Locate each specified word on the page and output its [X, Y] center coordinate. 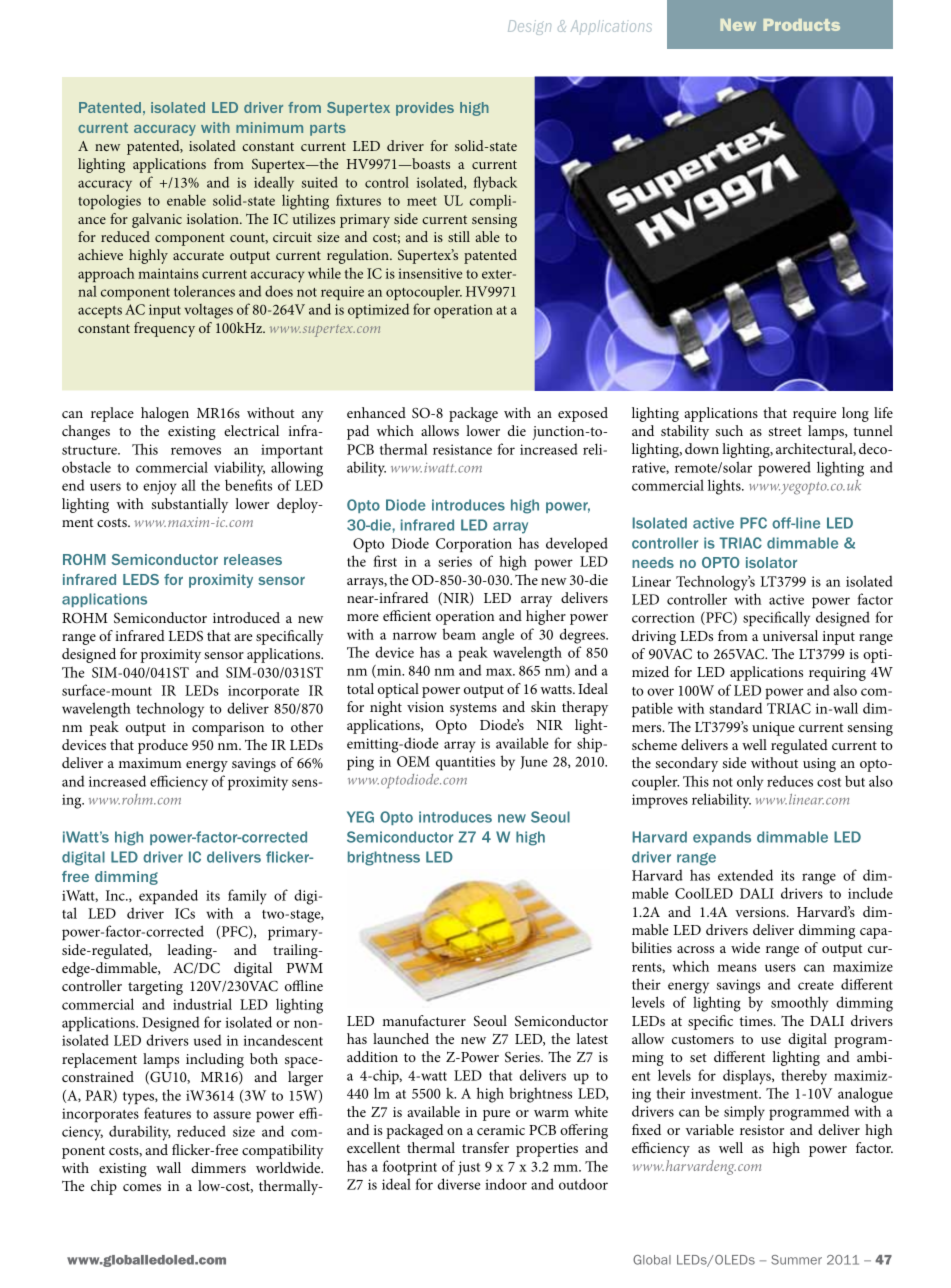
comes [142, 1187]
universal [790, 635]
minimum [269, 127]
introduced [246, 617]
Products [801, 25]
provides [425, 109]
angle [498, 636]
